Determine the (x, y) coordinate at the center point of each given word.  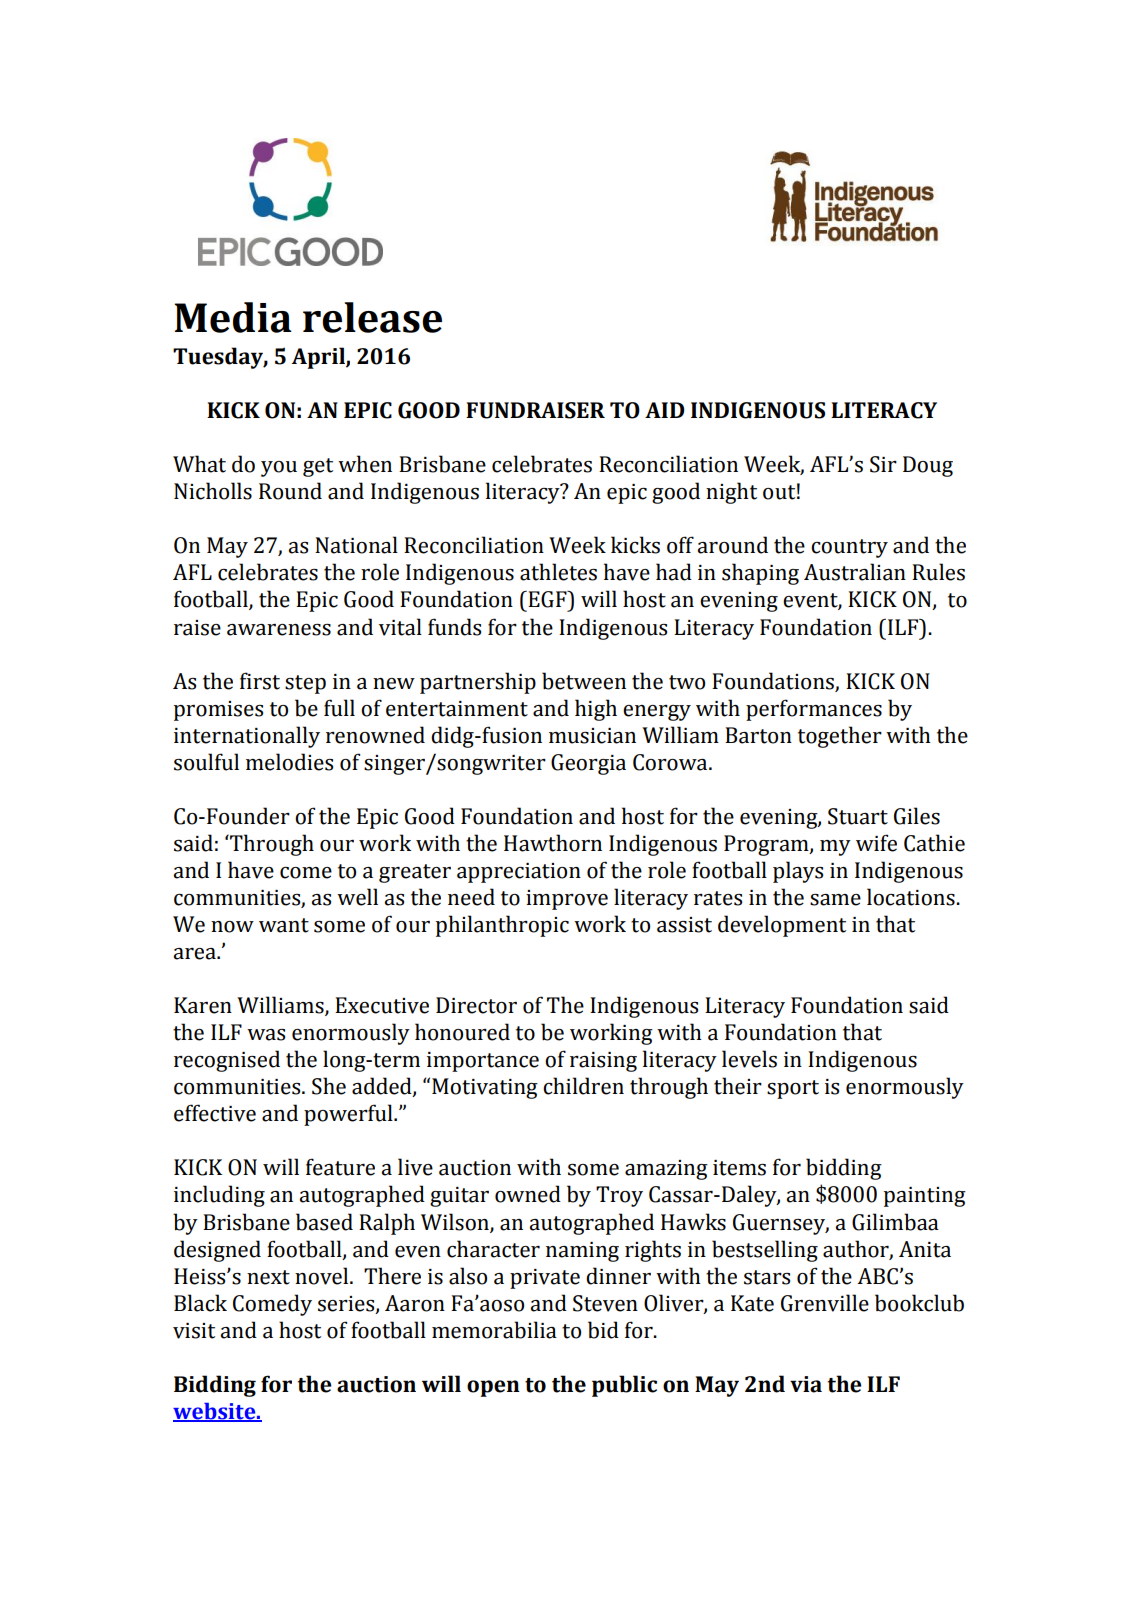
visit (194, 1331)
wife (876, 843)
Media (233, 317)
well (357, 897)
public (624, 1386)
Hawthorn (553, 843)
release (372, 317)
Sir (883, 464)
